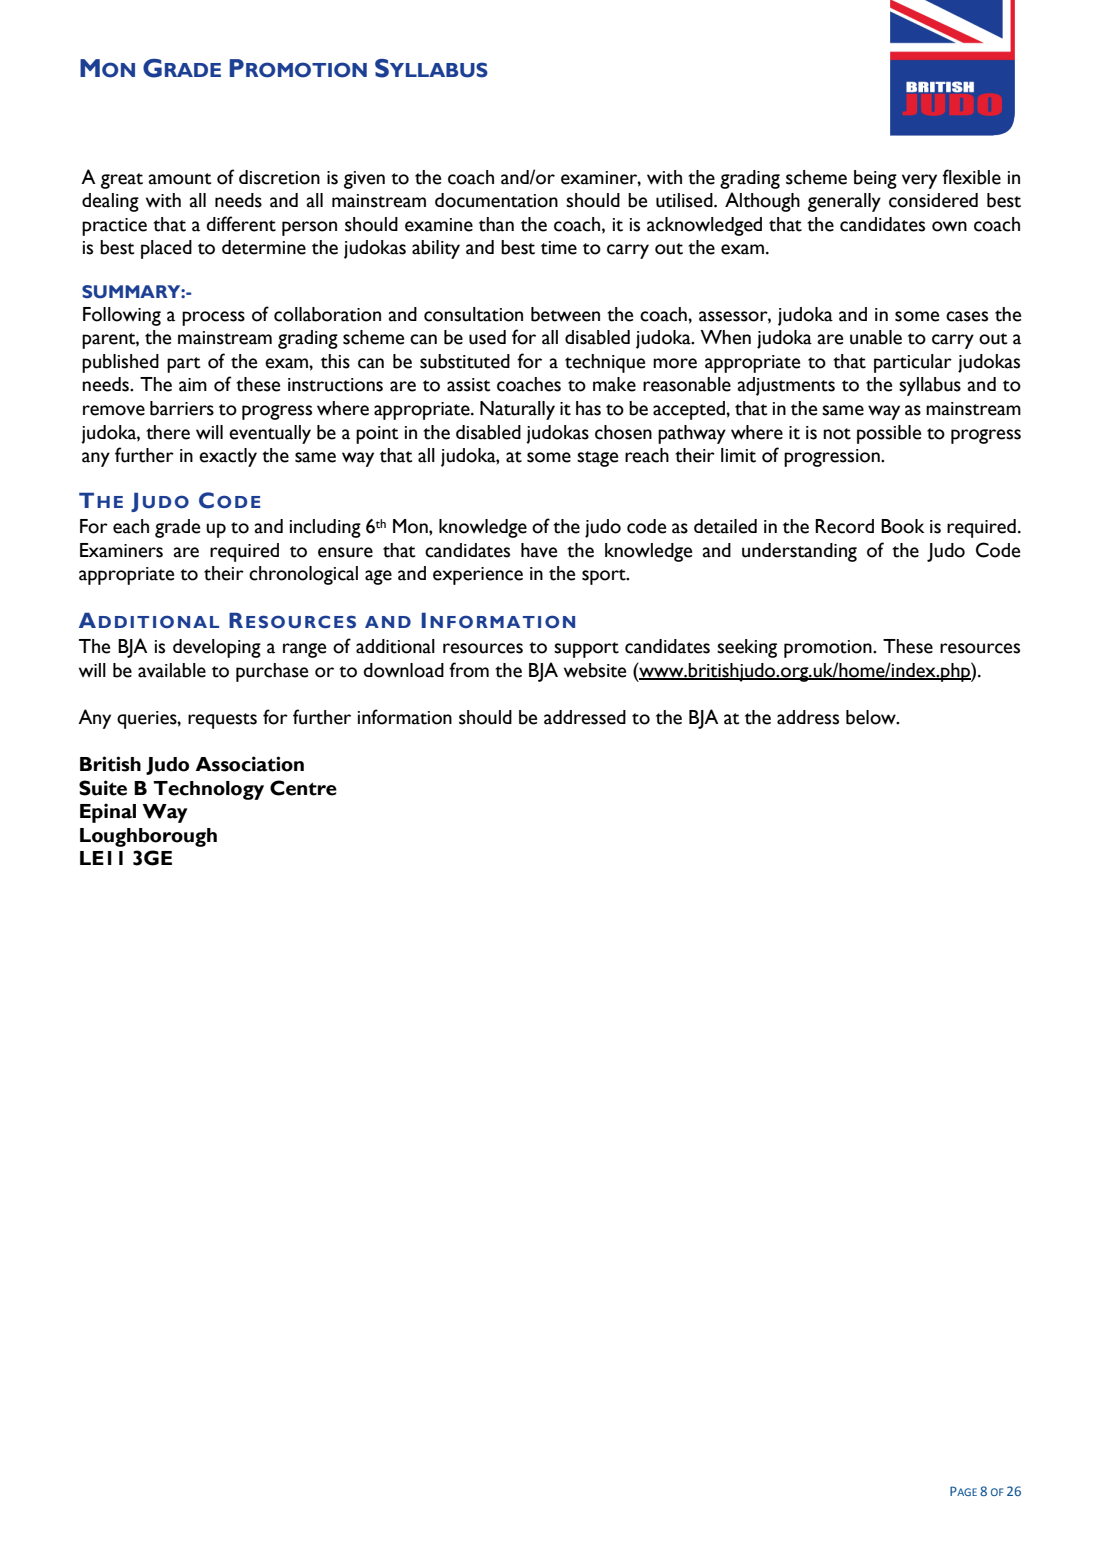 This image has height=1556, width=1100. I want to click on barriers, so click(182, 408).
